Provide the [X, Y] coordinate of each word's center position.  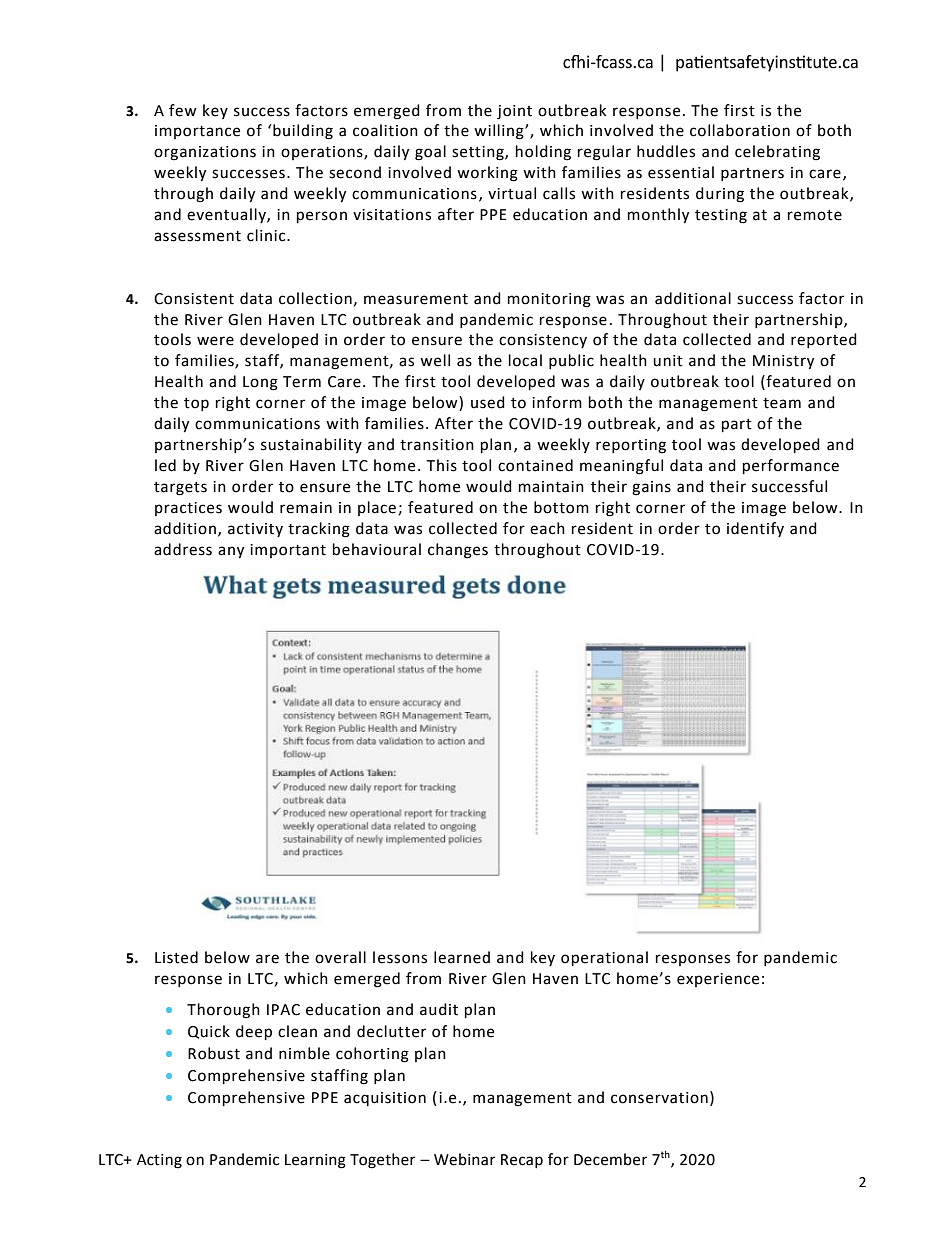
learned [462, 957]
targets [180, 489]
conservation [659, 1098]
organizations [205, 153]
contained [535, 465]
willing [500, 132]
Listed [176, 957]
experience [718, 980]
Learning [315, 1161]
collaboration [740, 130]
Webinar [464, 1159]
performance [791, 467]
